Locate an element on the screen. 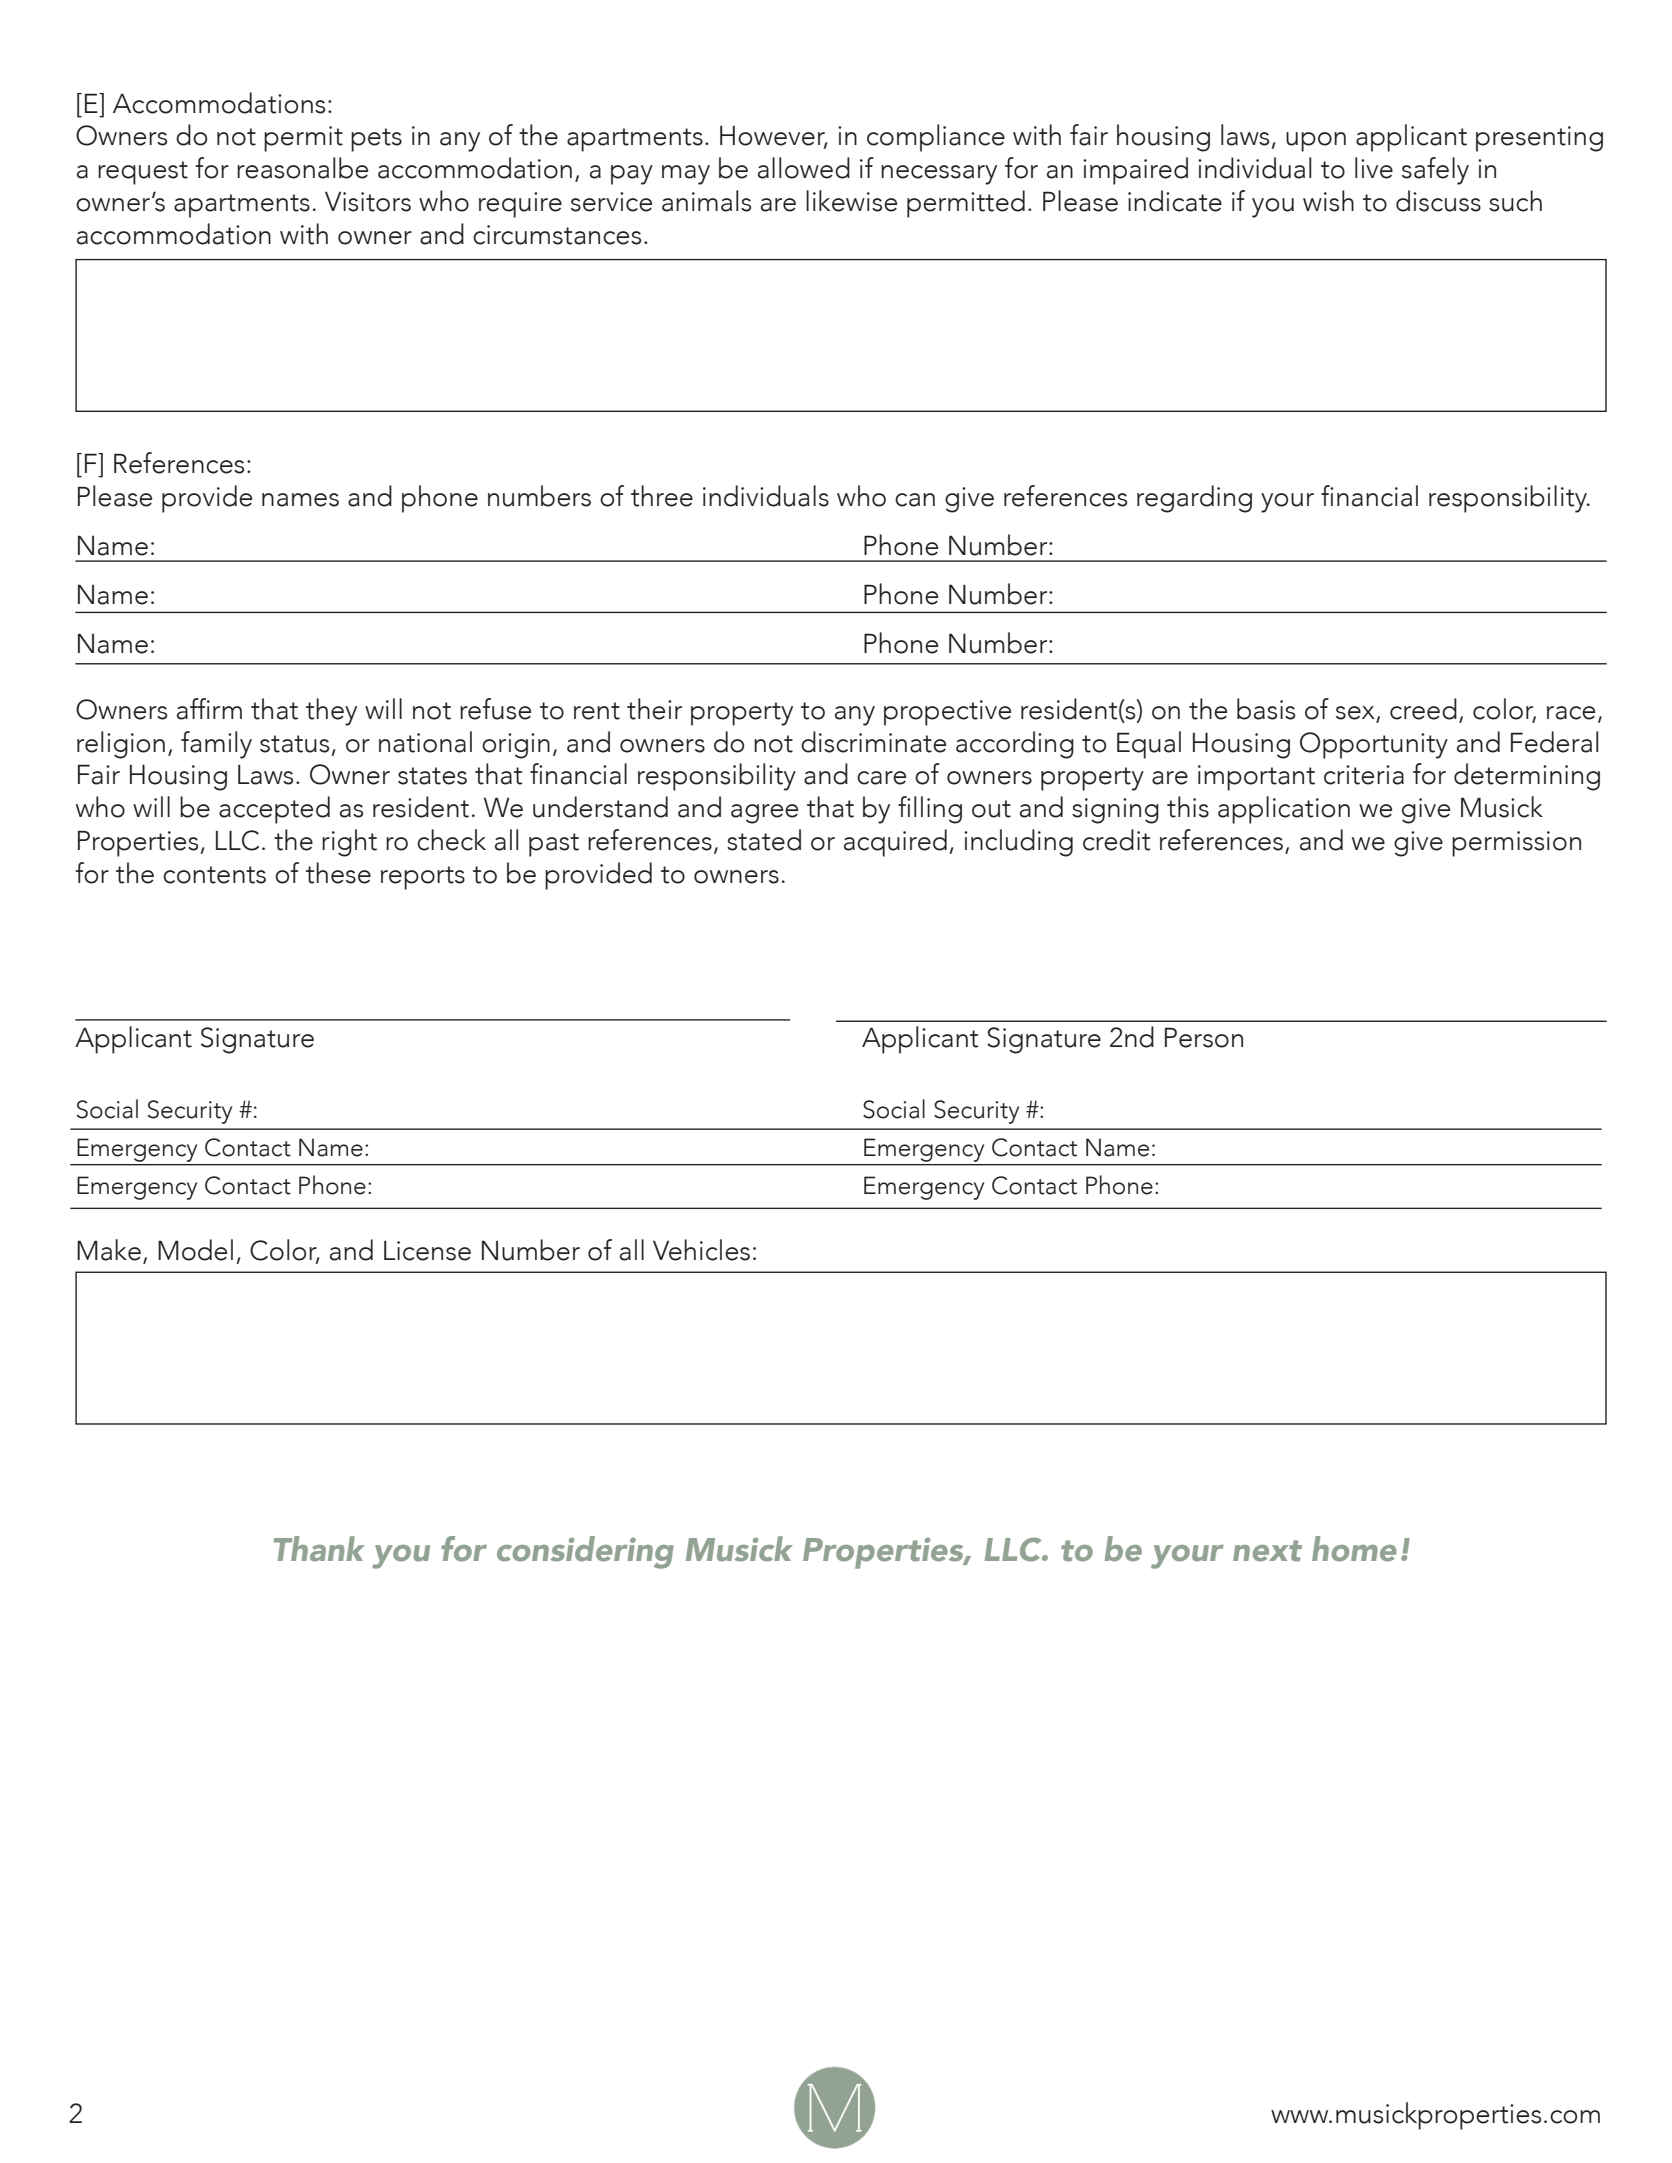 This screenshot has width=1672, height=2163. live is located at coordinates (1374, 168).
